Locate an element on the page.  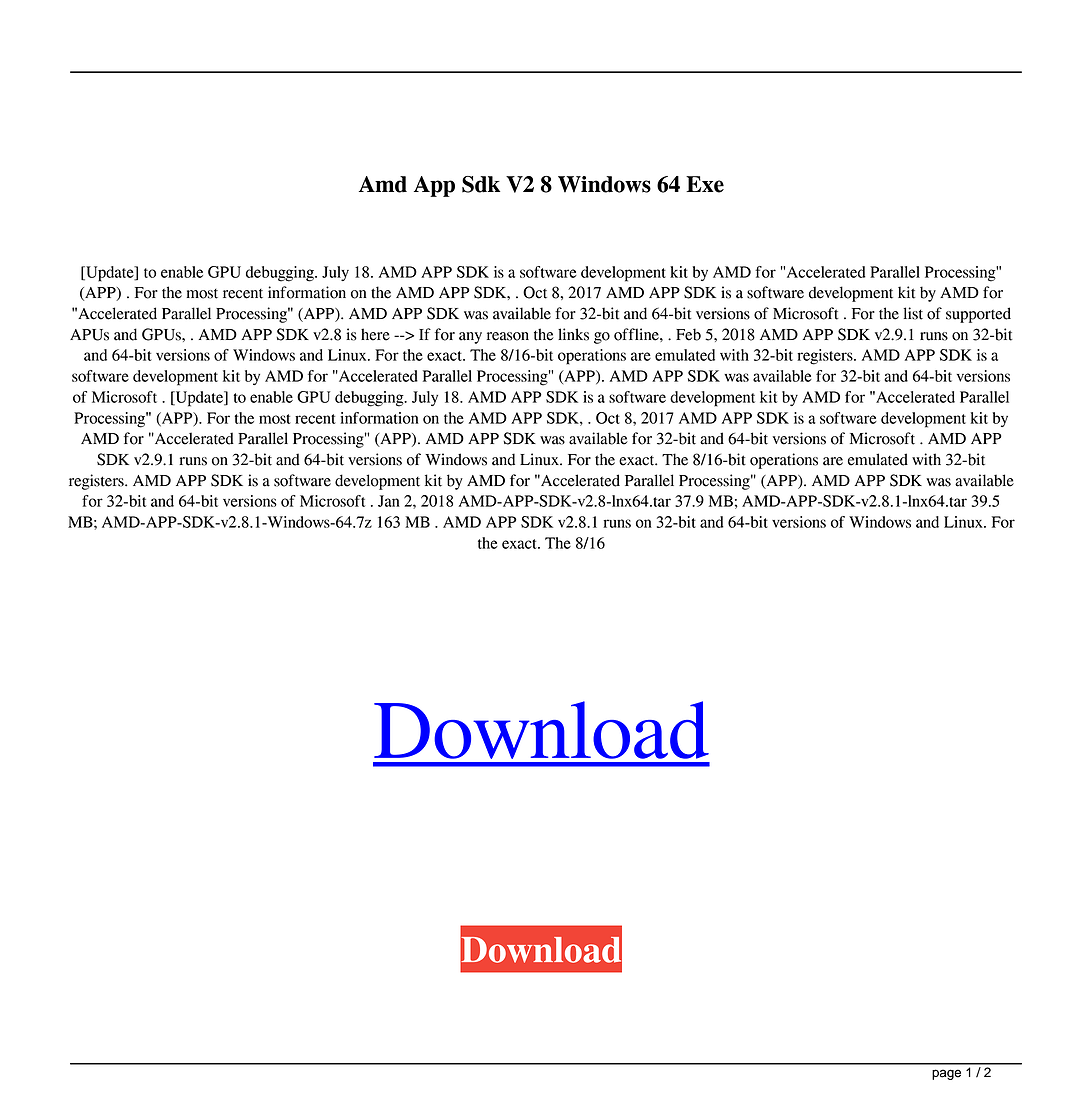
Feb is located at coordinates (688, 334).
